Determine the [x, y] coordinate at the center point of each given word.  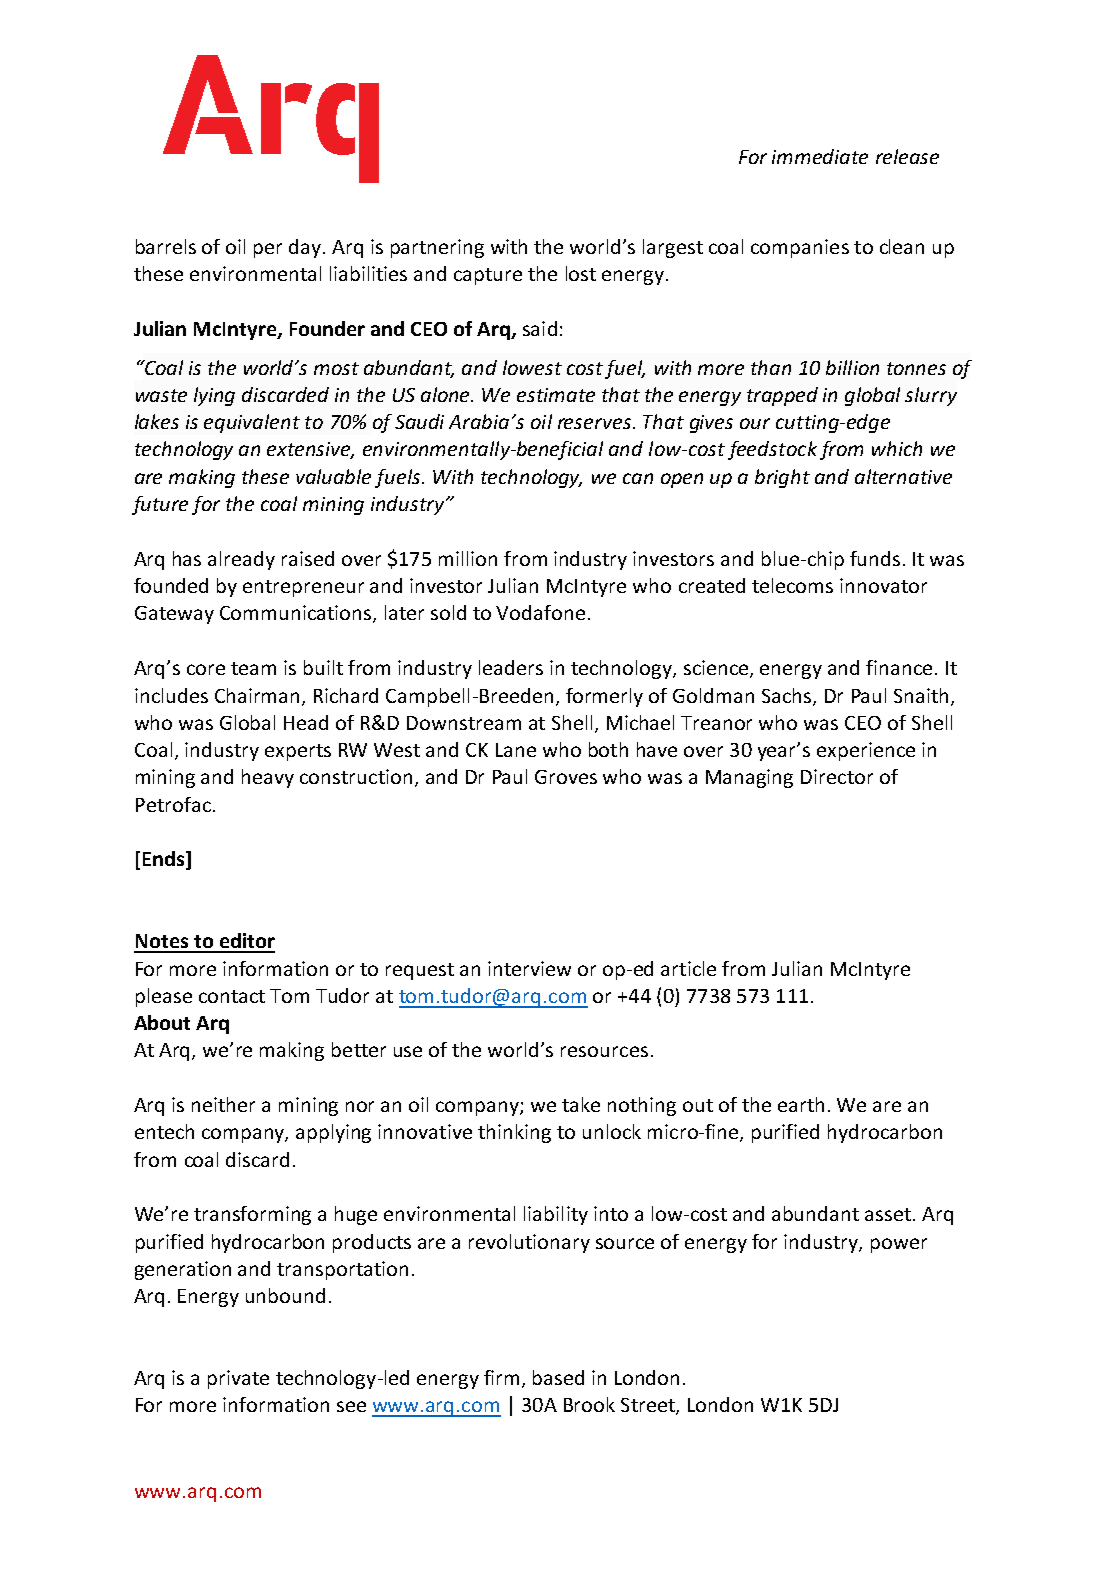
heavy [268, 778]
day [306, 248]
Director [837, 776]
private [238, 1379]
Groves [566, 777]
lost [581, 273]
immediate [820, 156]
